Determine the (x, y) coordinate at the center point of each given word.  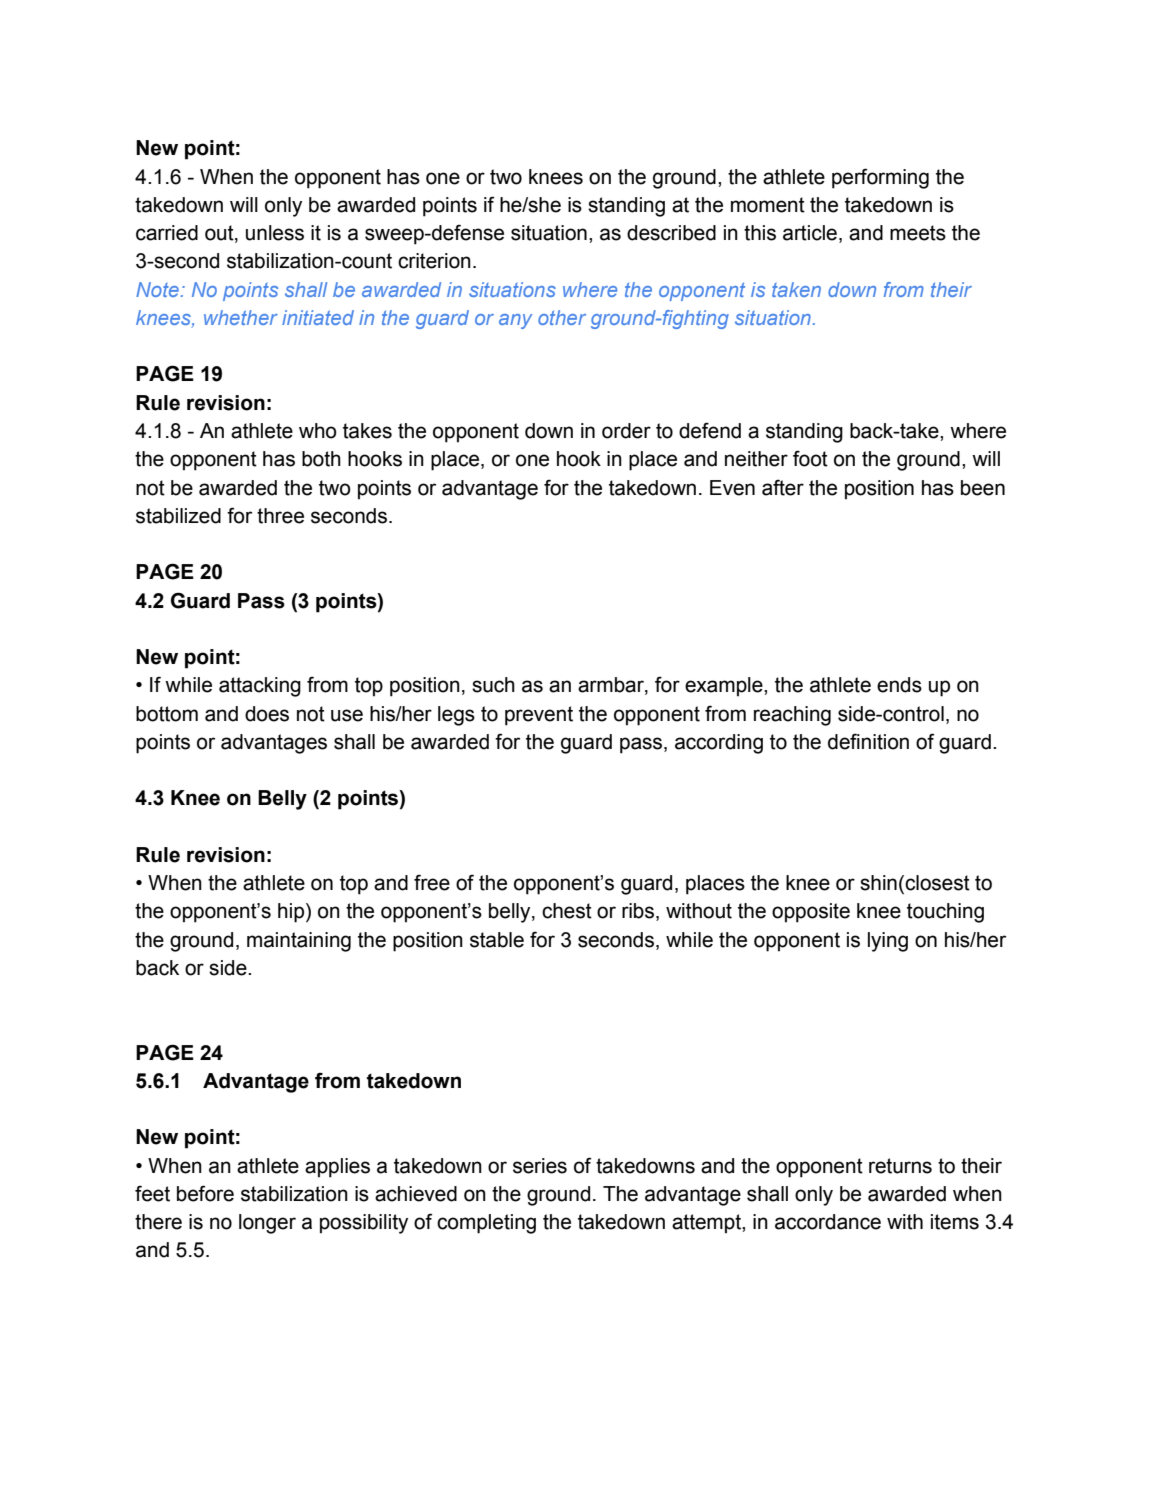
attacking (260, 687)
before (205, 1193)
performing (880, 178)
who (318, 431)
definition (868, 741)
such (493, 685)
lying (888, 942)
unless (275, 233)
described (671, 233)
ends (899, 685)
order (626, 431)
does (267, 714)
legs (456, 716)
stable (497, 940)
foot (810, 458)
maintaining (299, 942)
